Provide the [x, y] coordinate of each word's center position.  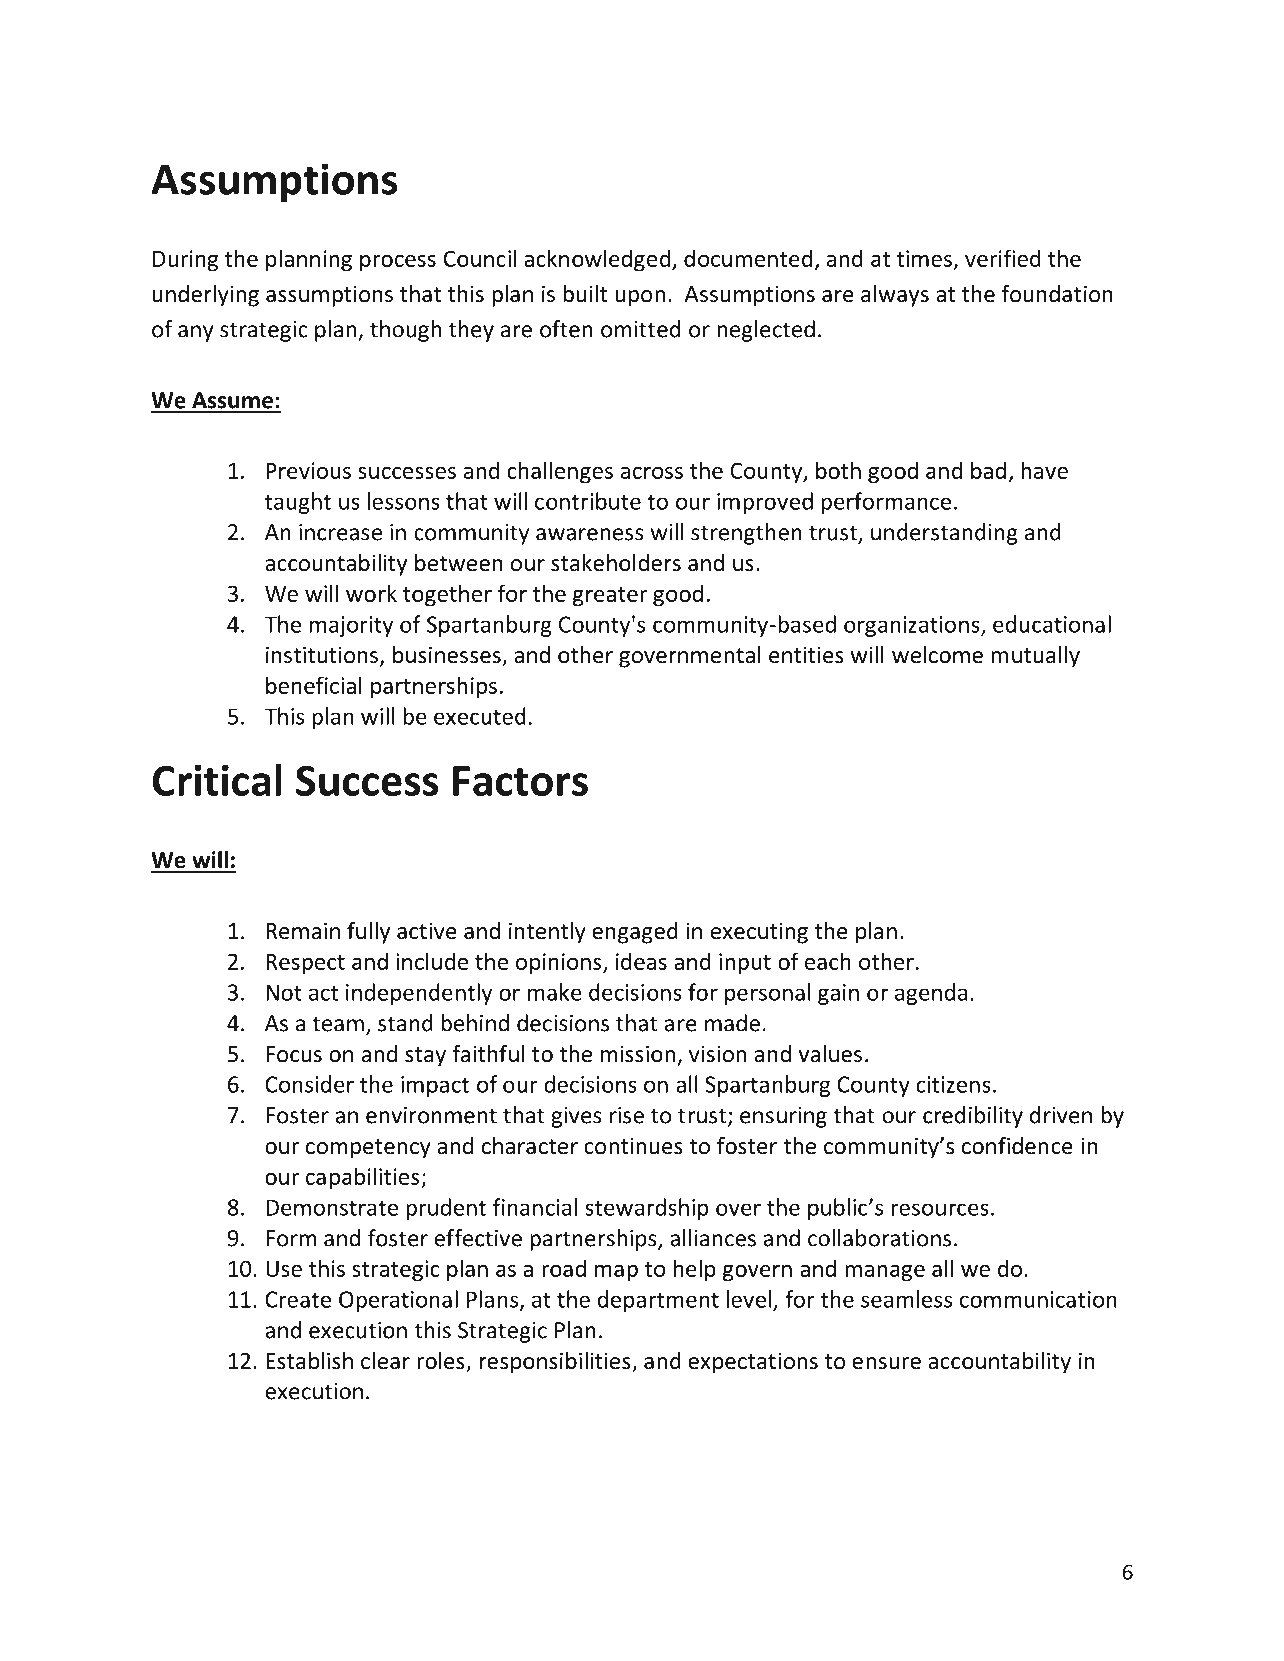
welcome [937, 655]
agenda [931, 994]
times [925, 260]
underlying [206, 296]
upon [640, 298]
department [658, 1301]
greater [610, 597]
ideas [641, 961]
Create [298, 1299]
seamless [906, 1299]
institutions [322, 655]
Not [284, 992]
